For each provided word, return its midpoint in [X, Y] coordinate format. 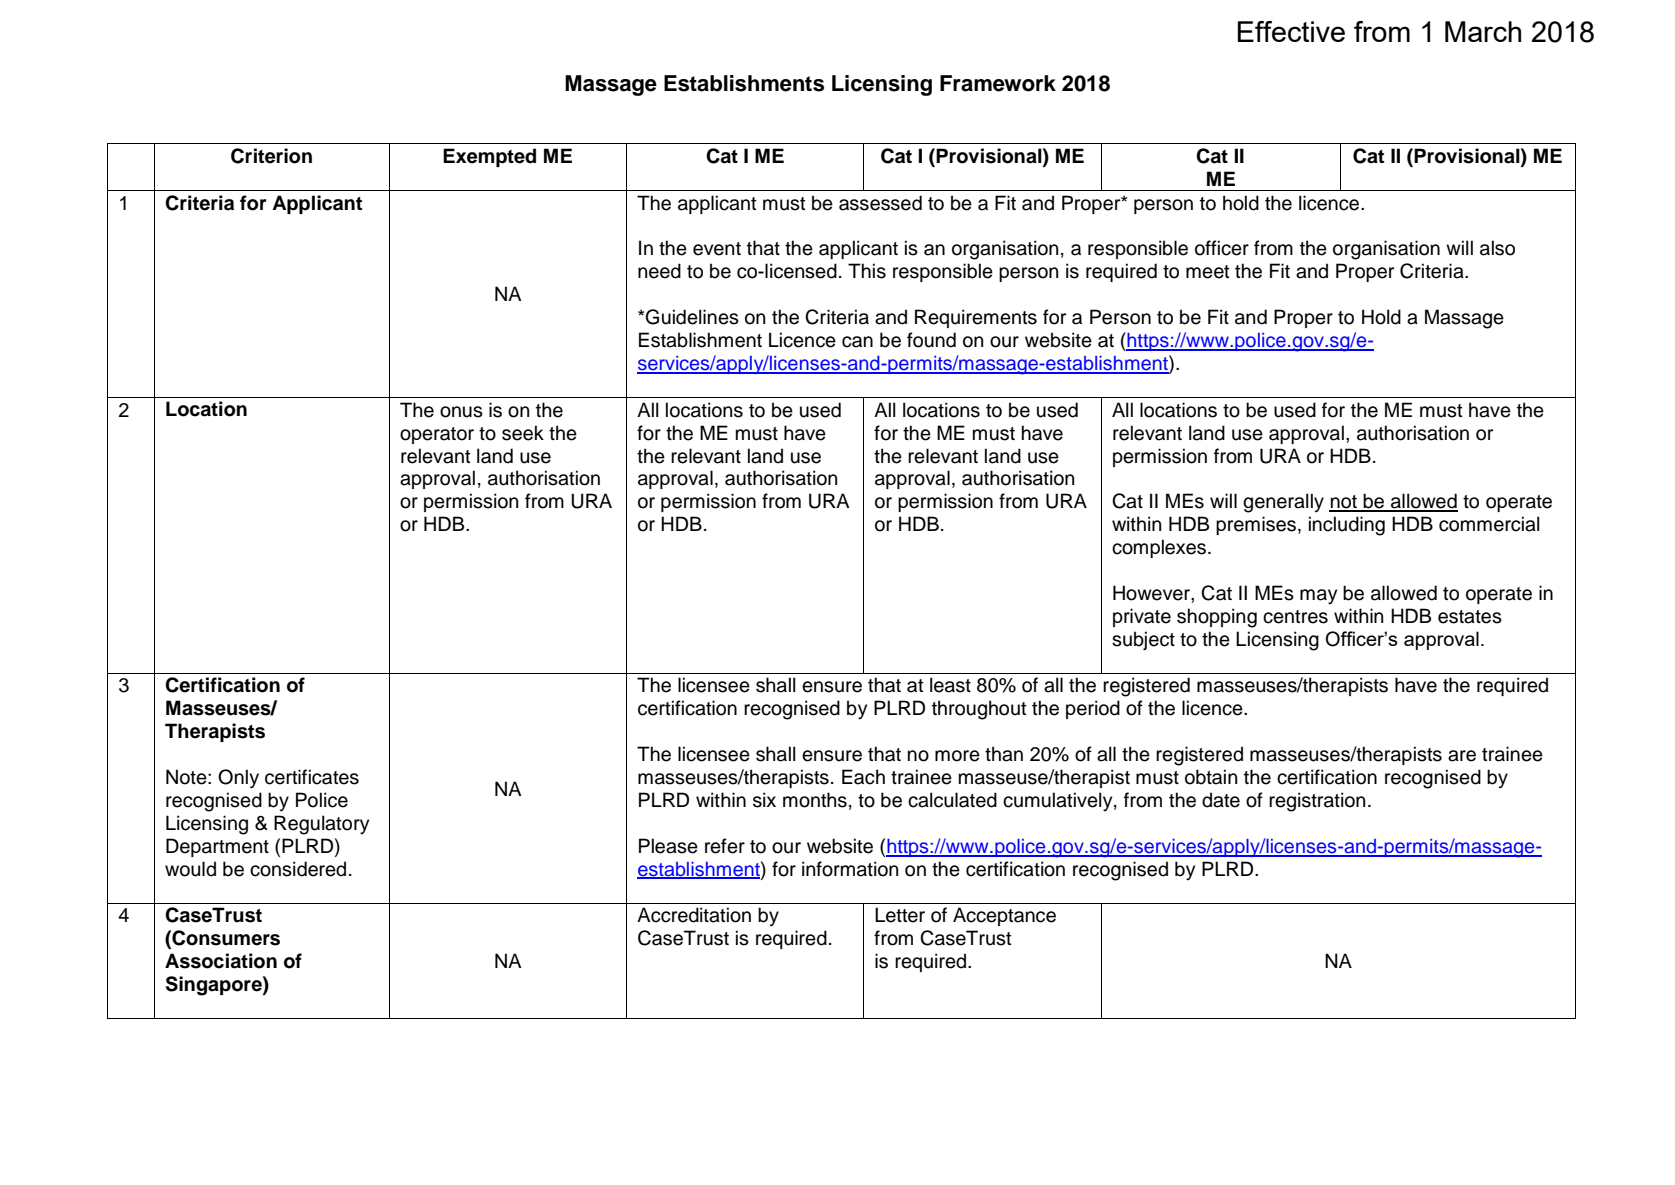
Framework [998, 83]
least [950, 685]
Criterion [271, 156]
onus [461, 412]
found [931, 340]
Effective [1291, 31]
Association [221, 961]
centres [1295, 617]
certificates [312, 777]
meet [1208, 272]
